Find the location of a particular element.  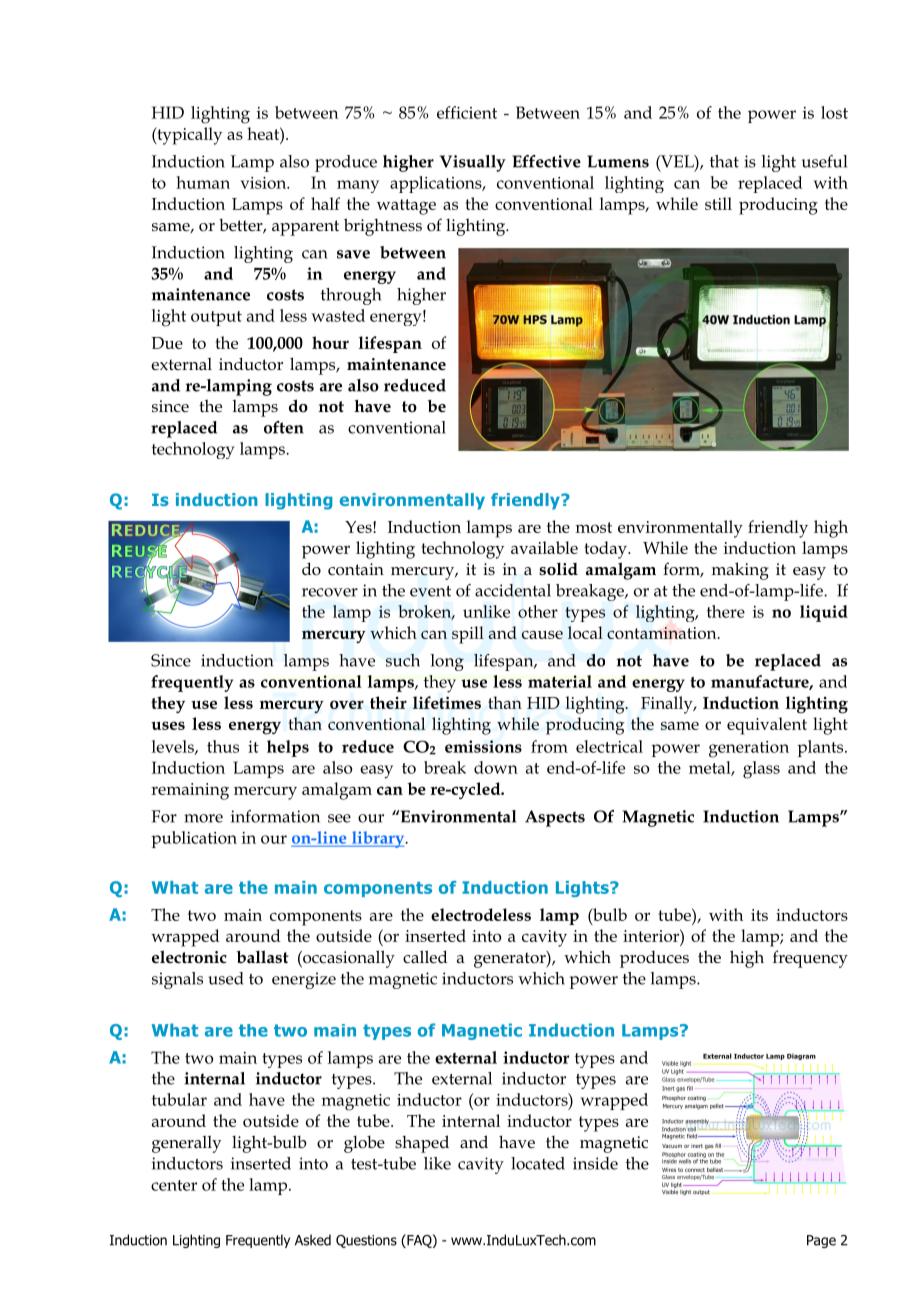

publication is located at coordinates (194, 839).
